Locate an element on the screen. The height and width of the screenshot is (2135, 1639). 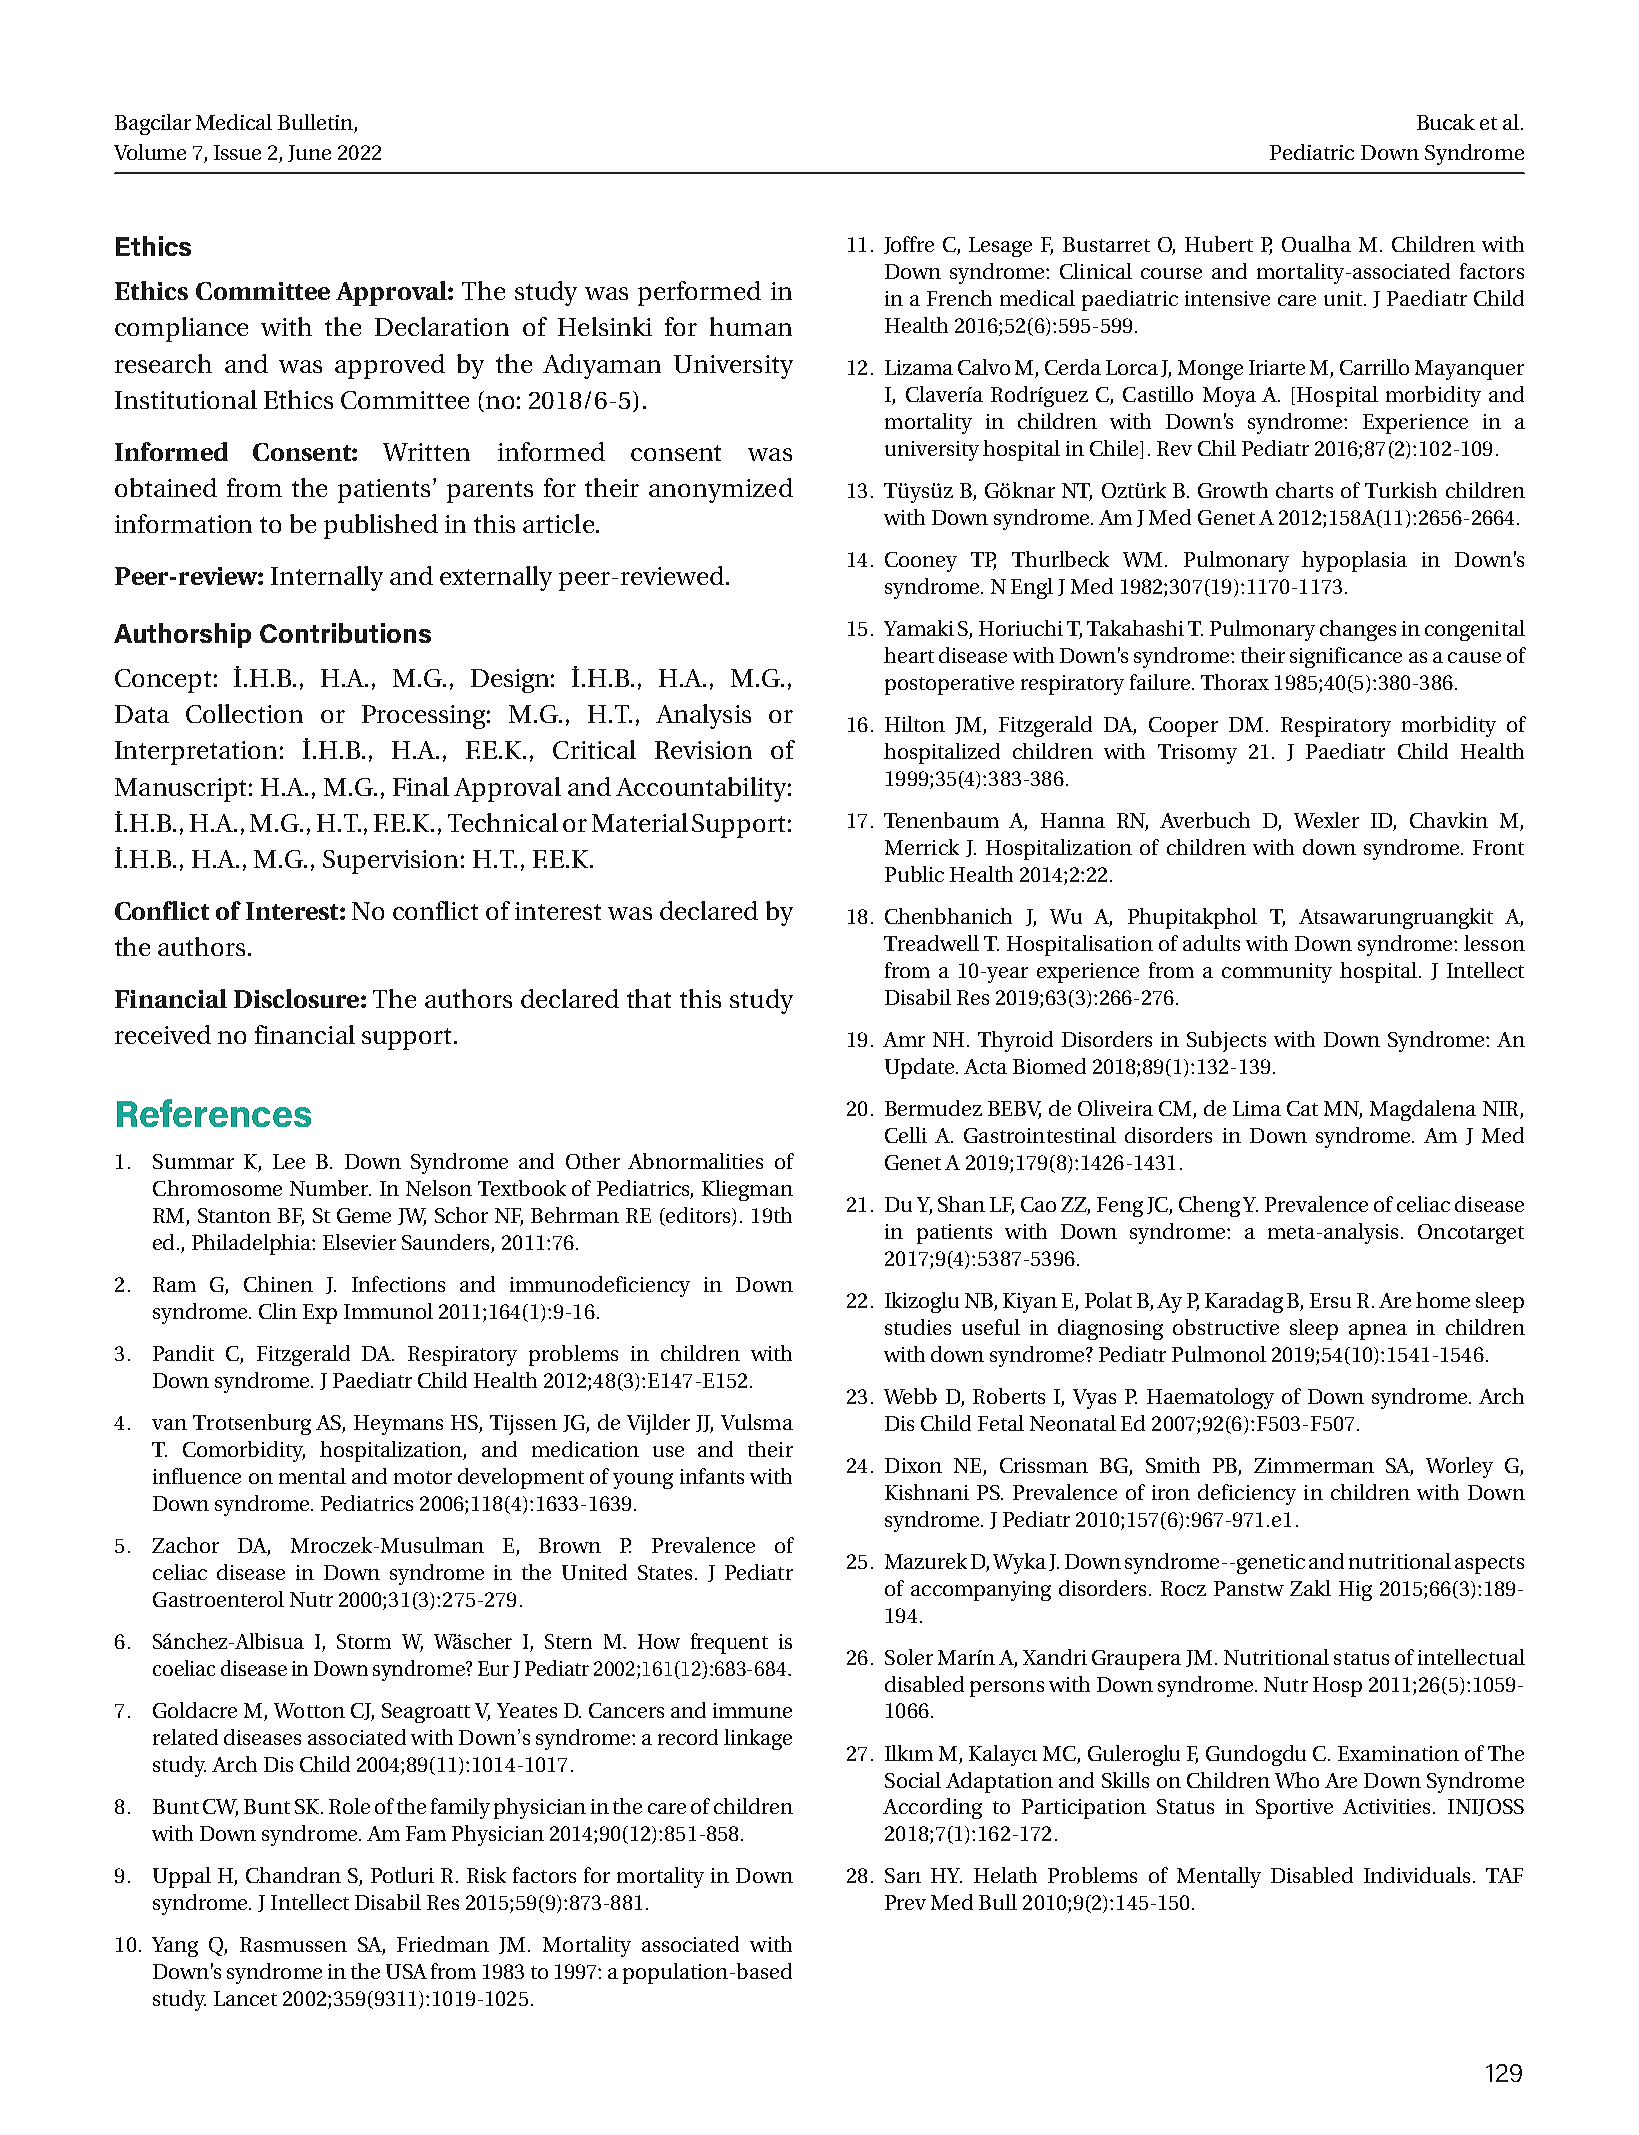
Immunol is located at coordinates (388, 1311).
